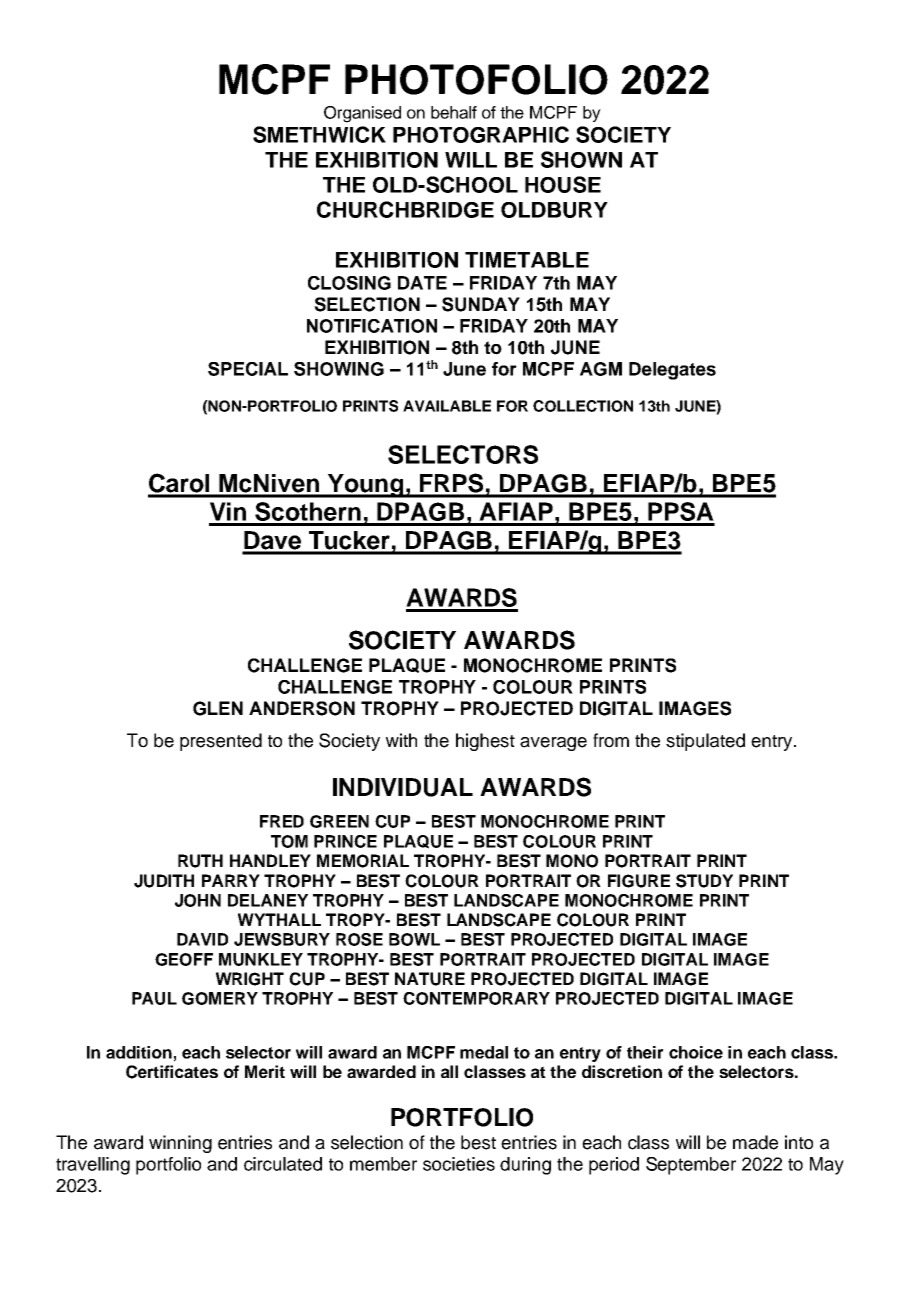 This screenshot has width=924, height=1308. I want to click on stipulated, so click(705, 742).
